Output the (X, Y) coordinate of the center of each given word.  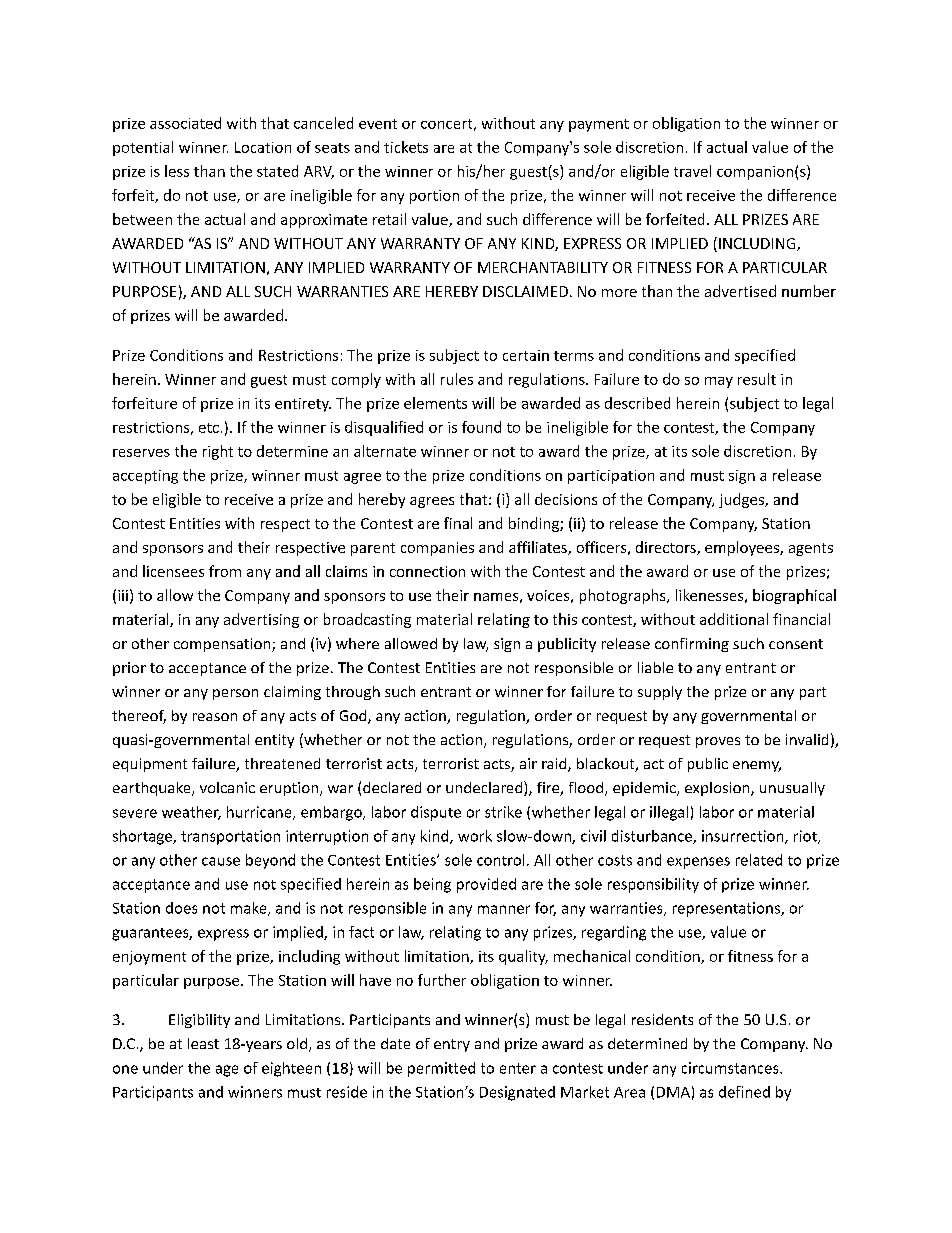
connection (427, 571)
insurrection (744, 837)
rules (457, 379)
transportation (230, 837)
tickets (406, 147)
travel (692, 171)
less (177, 171)
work (475, 836)
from (225, 571)
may (719, 382)
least (203, 1043)
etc (209, 428)
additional (734, 619)
